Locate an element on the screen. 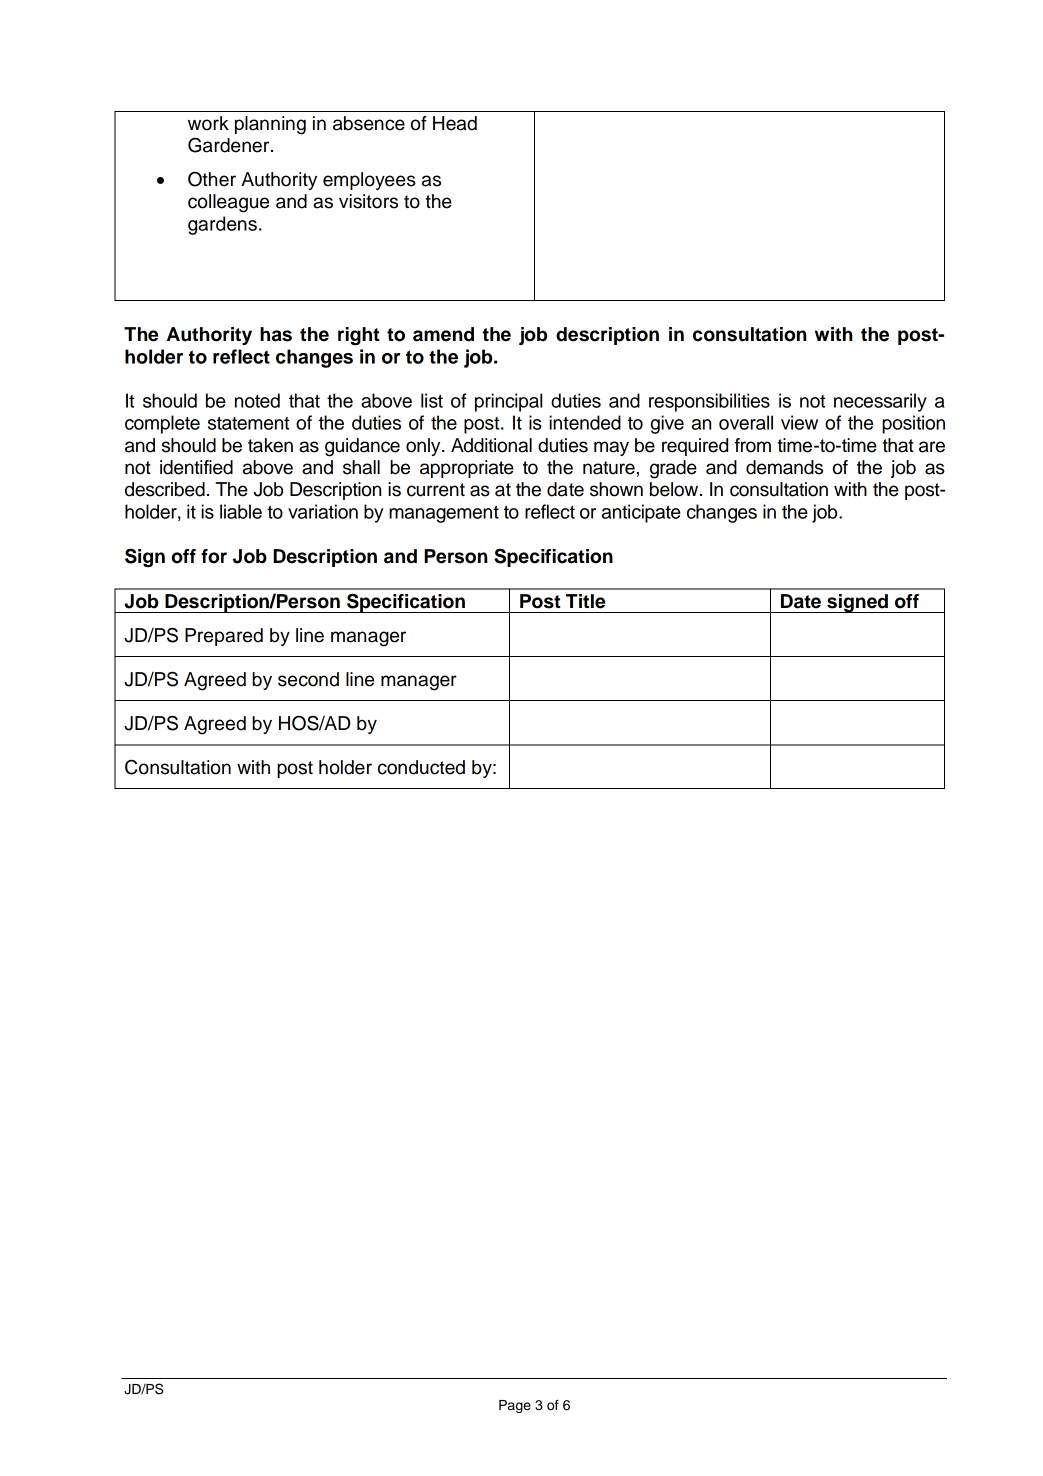  conducted is located at coordinates (421, 767).
